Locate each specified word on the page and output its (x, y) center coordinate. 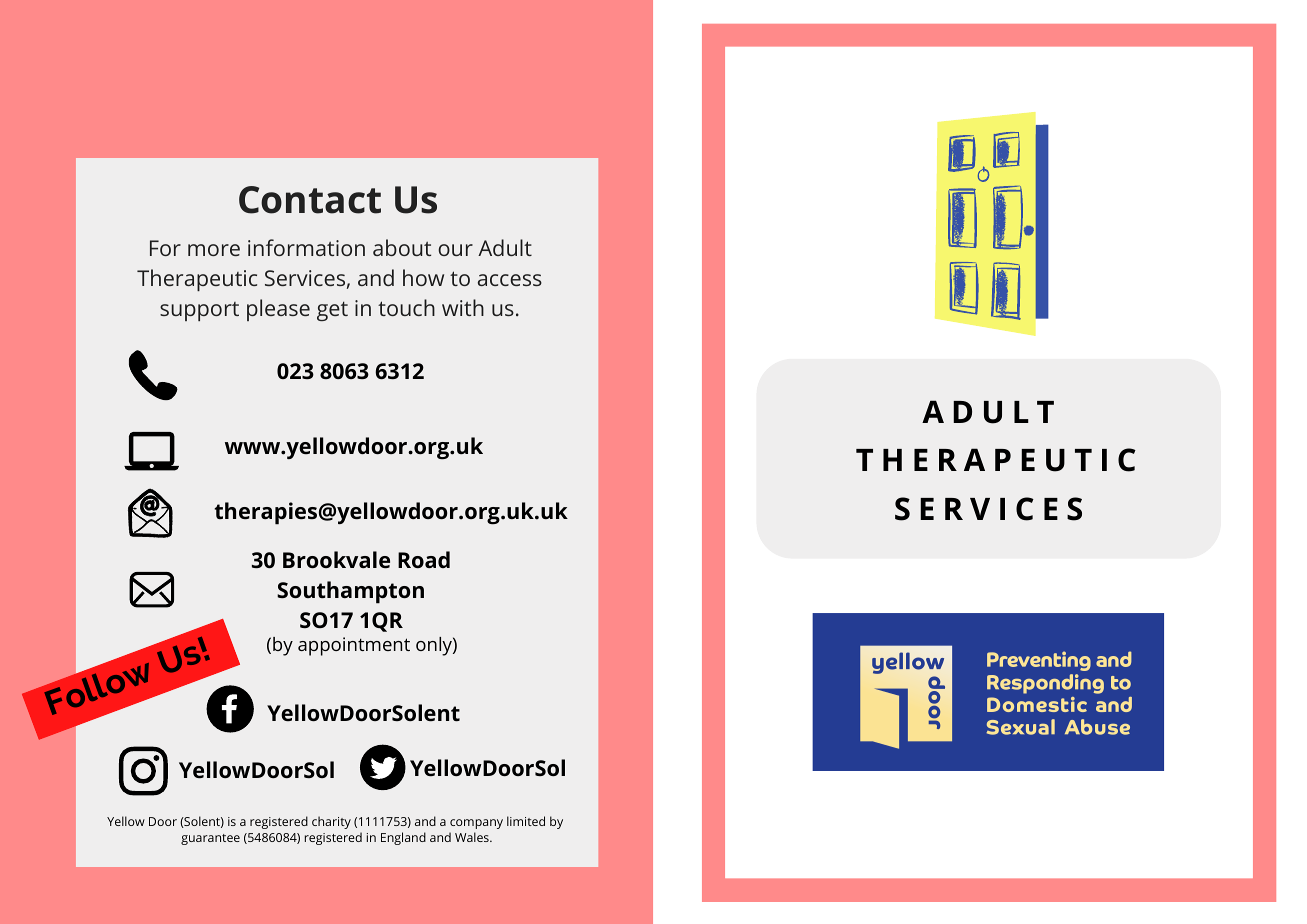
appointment (354, 646)
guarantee (210, 839)
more (214, 250)
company (476, 824)
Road (424, 559)
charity (331, 822)
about (402, 247)
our (455, 250)
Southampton (350, 592)
